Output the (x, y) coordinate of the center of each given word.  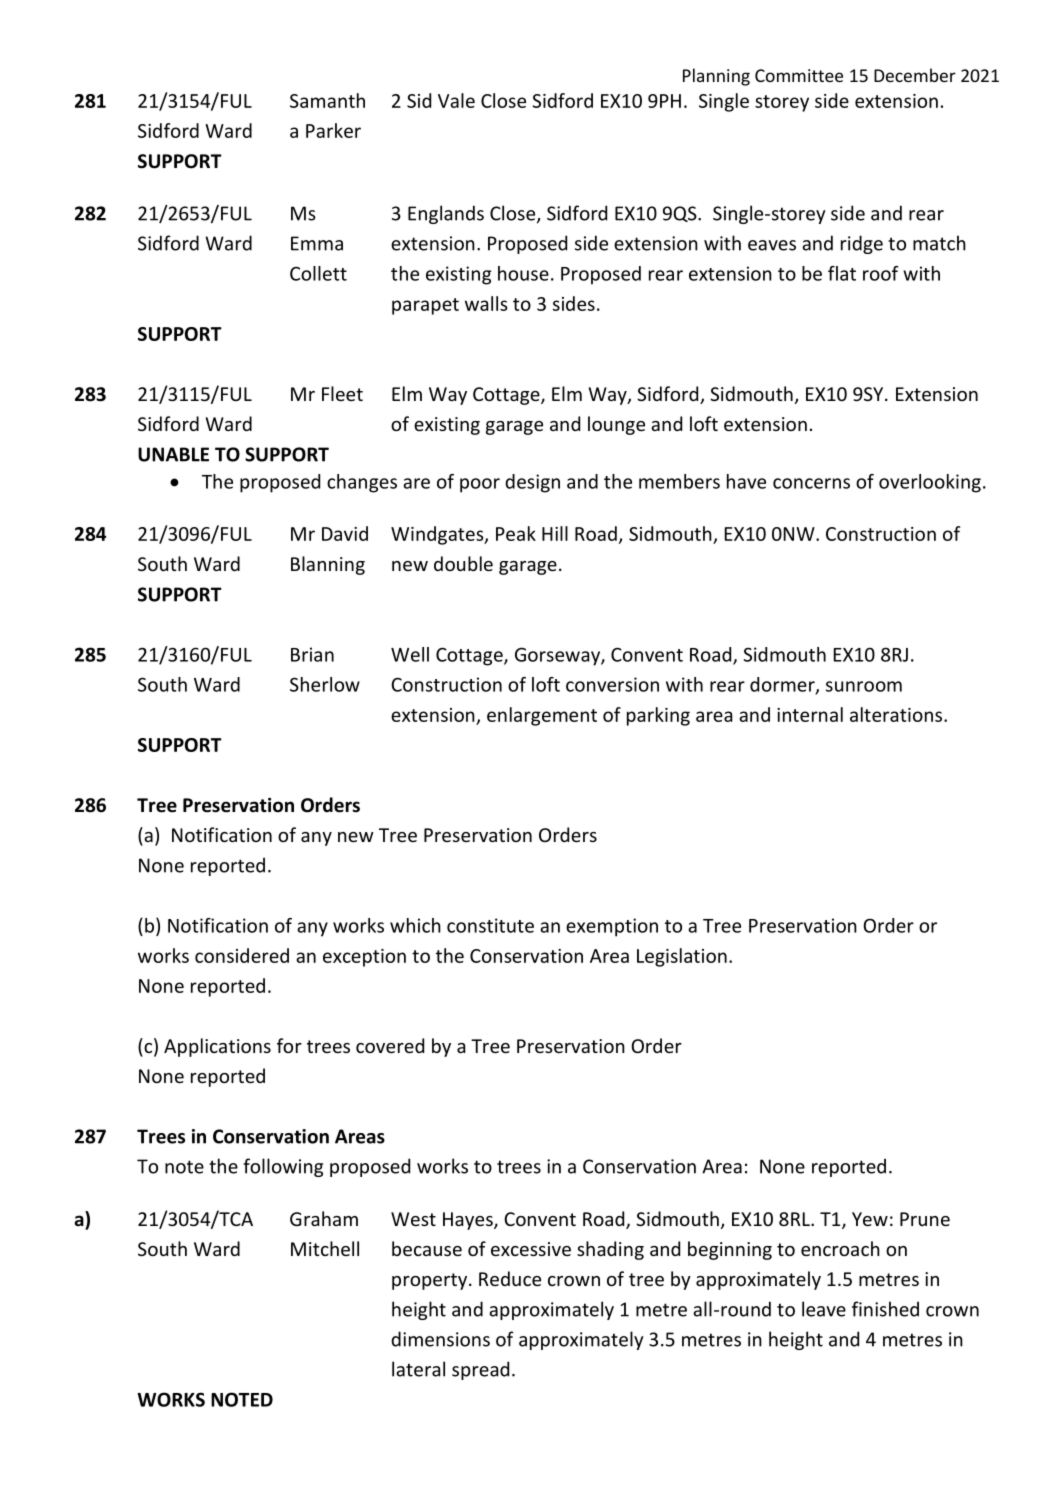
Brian (312, 654)
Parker (333, 130)
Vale (456, 100)
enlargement (542, 716)
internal (810, 714)
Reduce (510, 1278)
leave (824, 1309)
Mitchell (325, 1248)
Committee (799, 75)
